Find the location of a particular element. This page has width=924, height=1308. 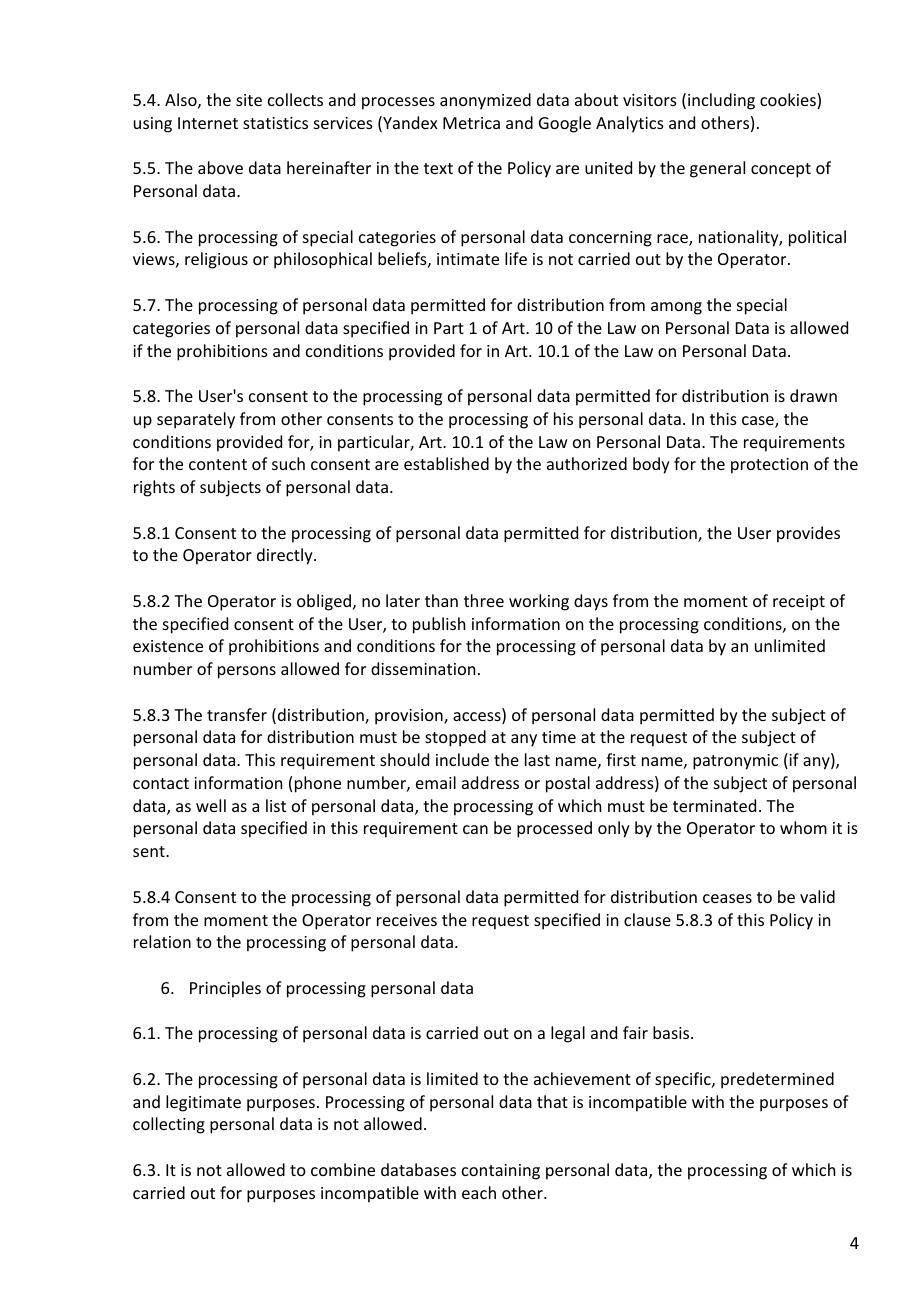

publish is located at coordinates (439, 625).
